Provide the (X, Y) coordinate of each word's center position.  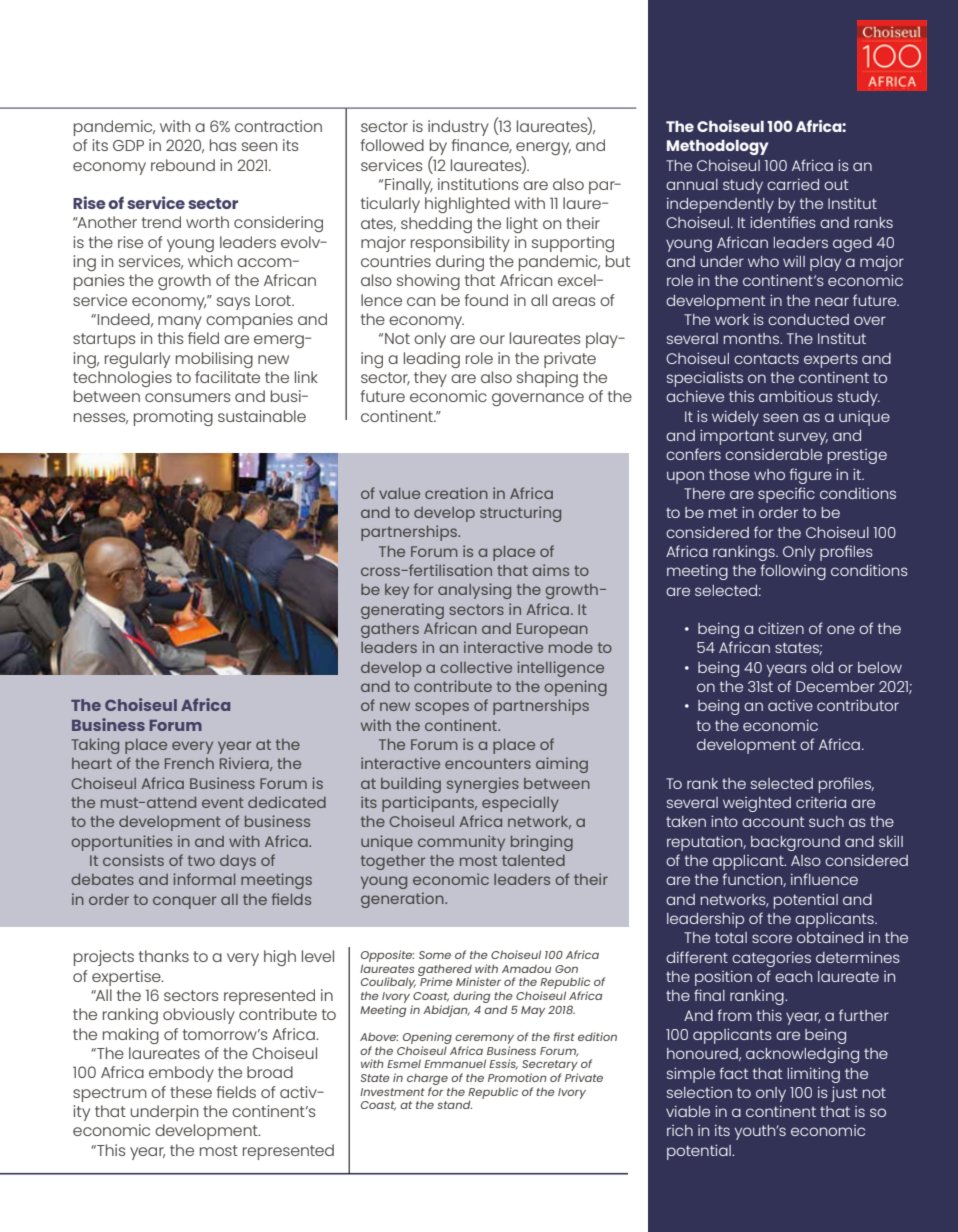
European (552, 630)
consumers (188, 397)
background (795, 843)
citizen (781, 628)
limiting (814, 1075)
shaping (547, 379)
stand (454, 1104)
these (191, 1092)
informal (204, 879)
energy (543, 150)
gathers (390, 630)
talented (533, 860)
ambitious (796, 396)
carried (793, 184)
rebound (183, 165)
